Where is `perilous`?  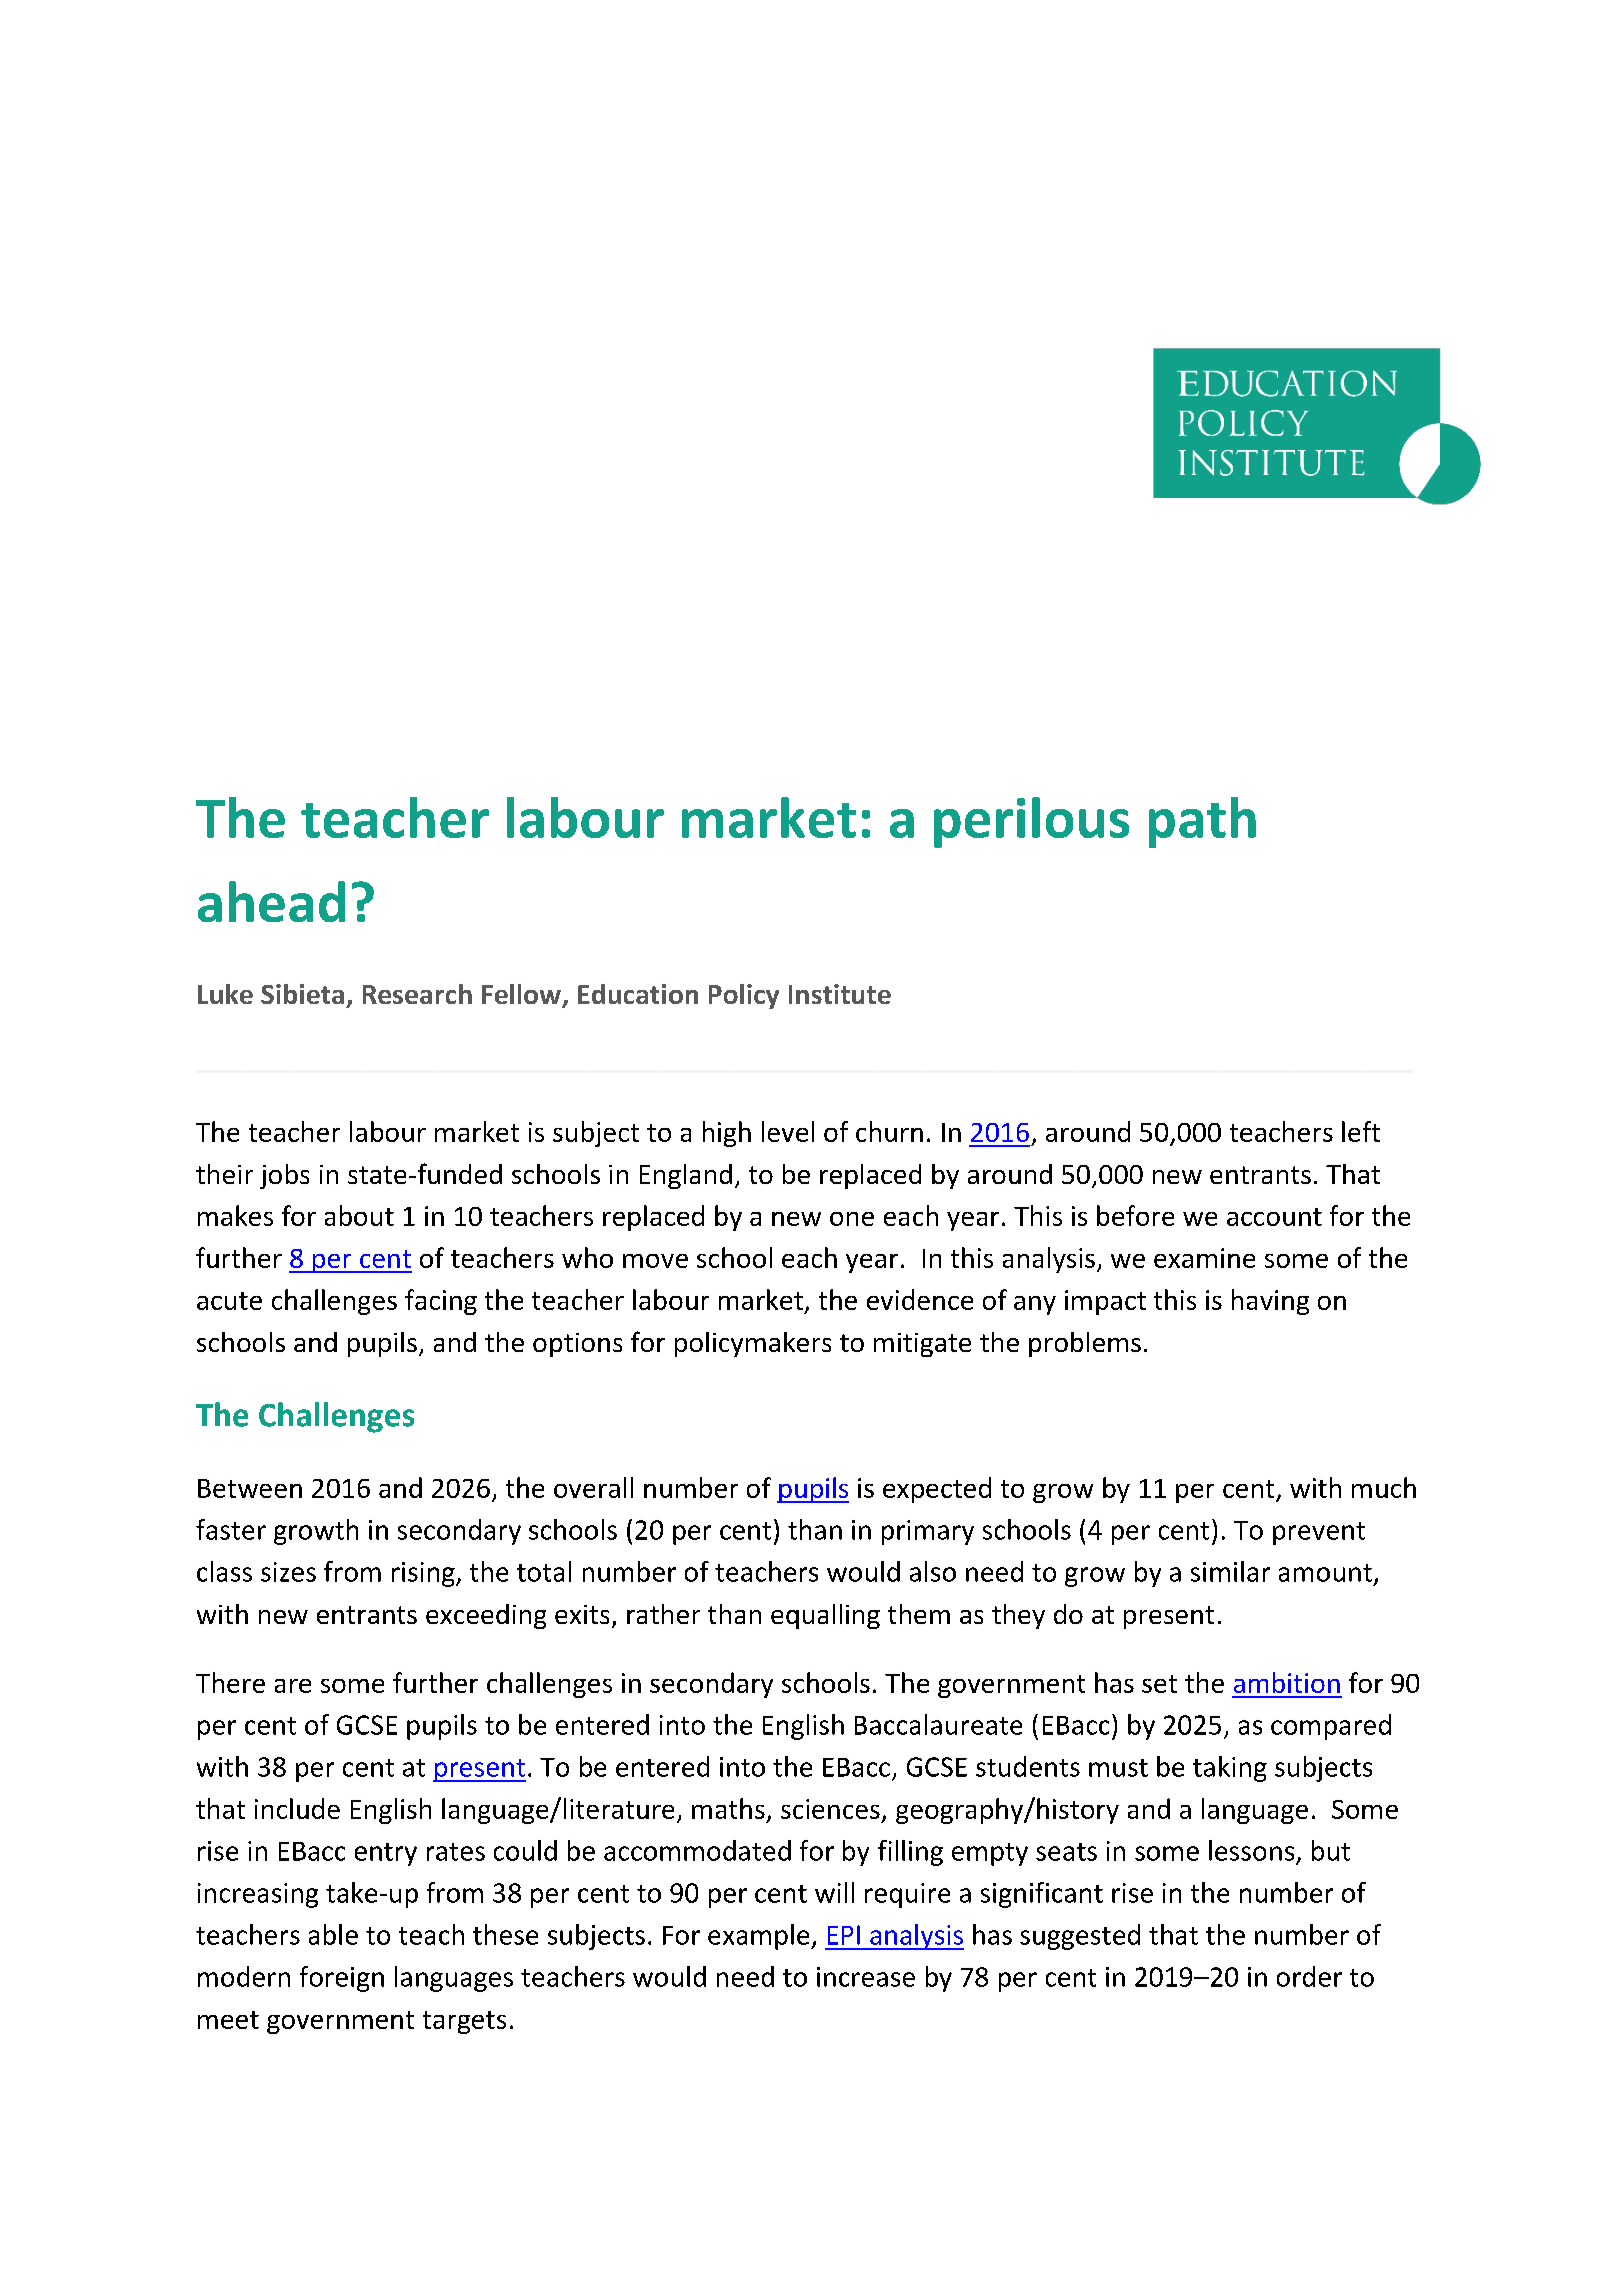
perilous is located at coordinates (1031, 822).
